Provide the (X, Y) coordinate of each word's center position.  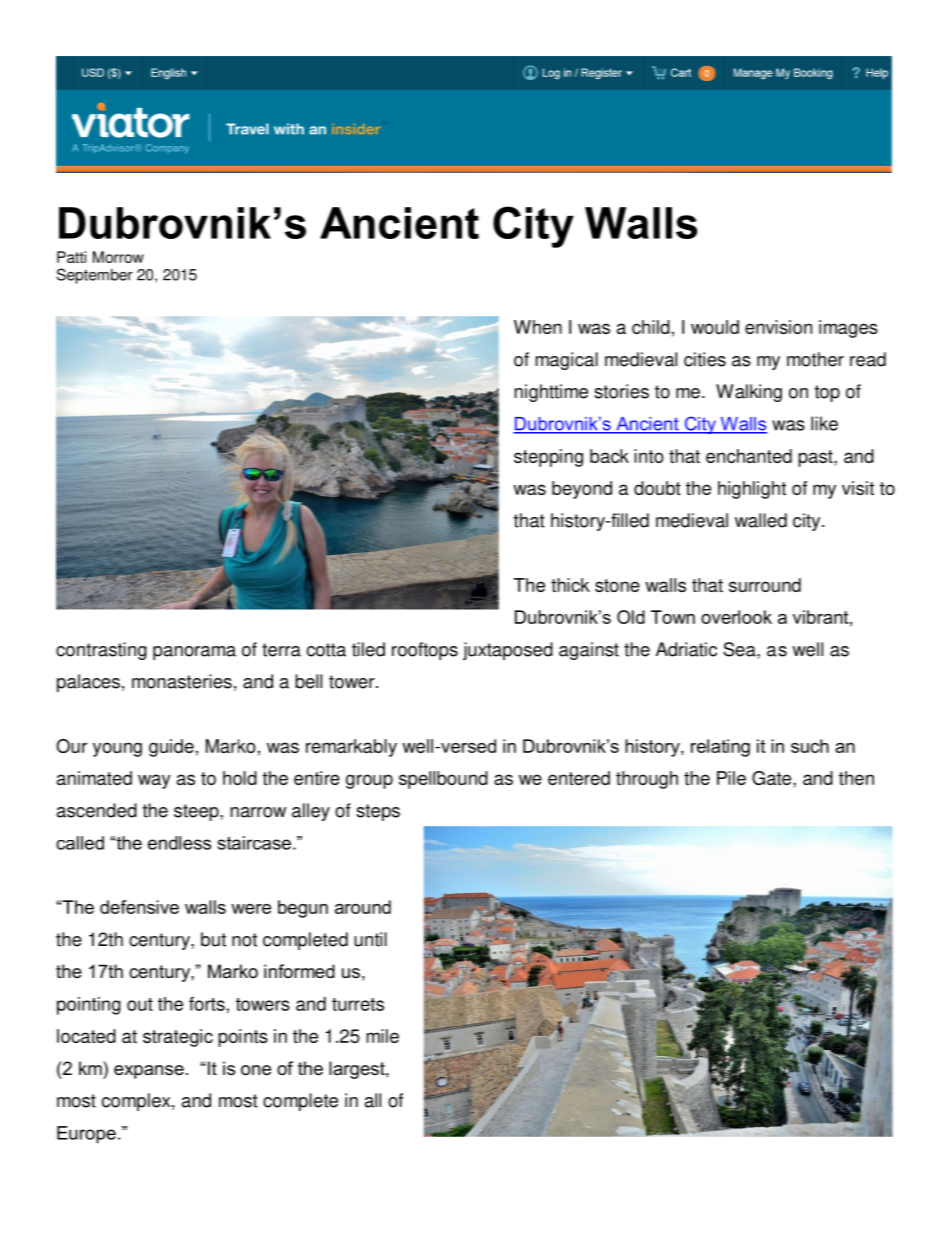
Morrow (118, 257)
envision (778, 327)
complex (137, 1102)
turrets (358, 1004)
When (538, 327)
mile (383, 1036)
